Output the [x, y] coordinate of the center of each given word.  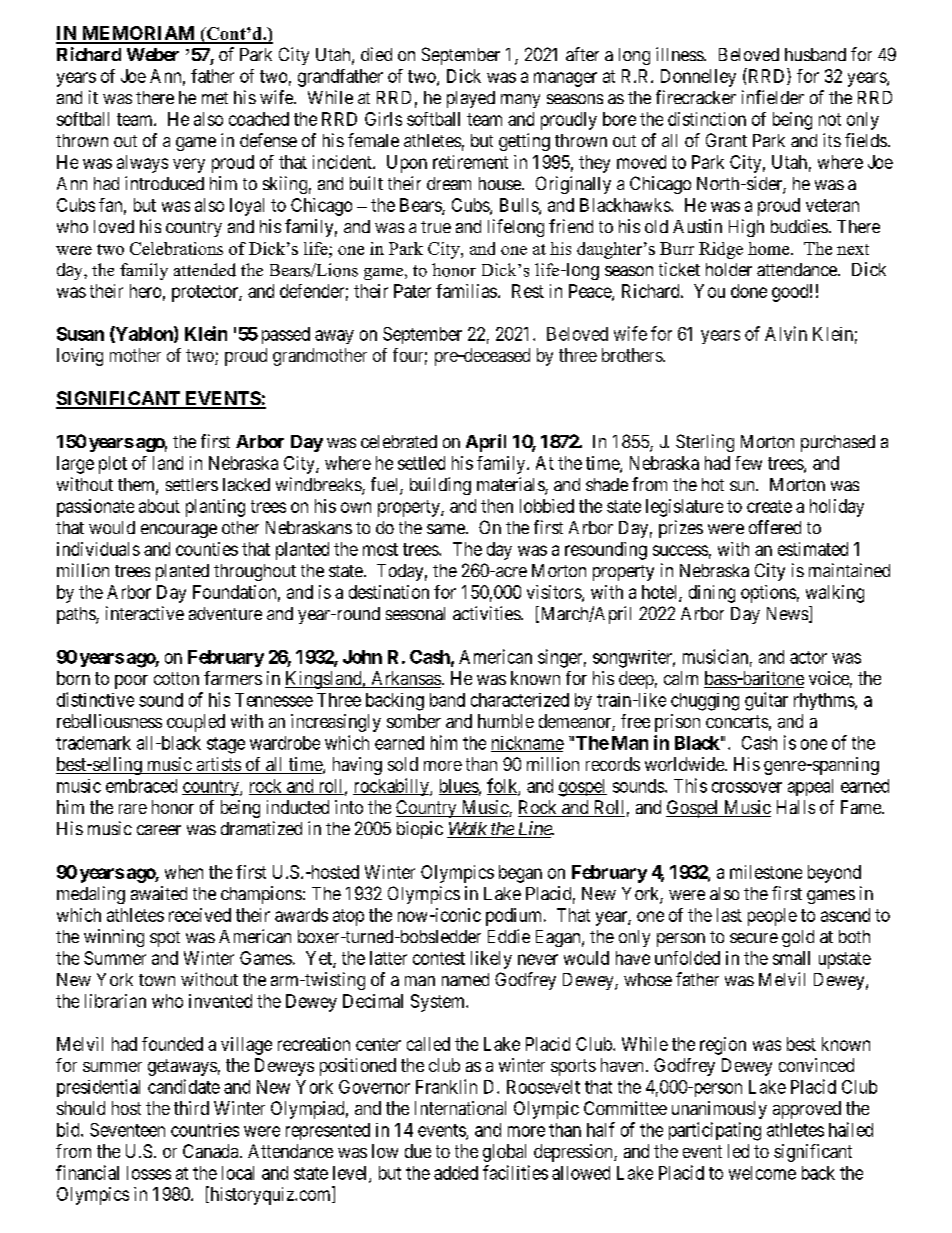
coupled [196, 723]
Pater [412, 291]
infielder [773, 97]
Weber [153, 54]
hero [145, 291]
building [440, 486]
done [749, 291]
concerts [737, 721]
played [471, 99]
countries [205, 1130]
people [772, 917]
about [159, 506]
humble [506, 721]
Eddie [509, 936]
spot [165, 939]
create [769, 506]
